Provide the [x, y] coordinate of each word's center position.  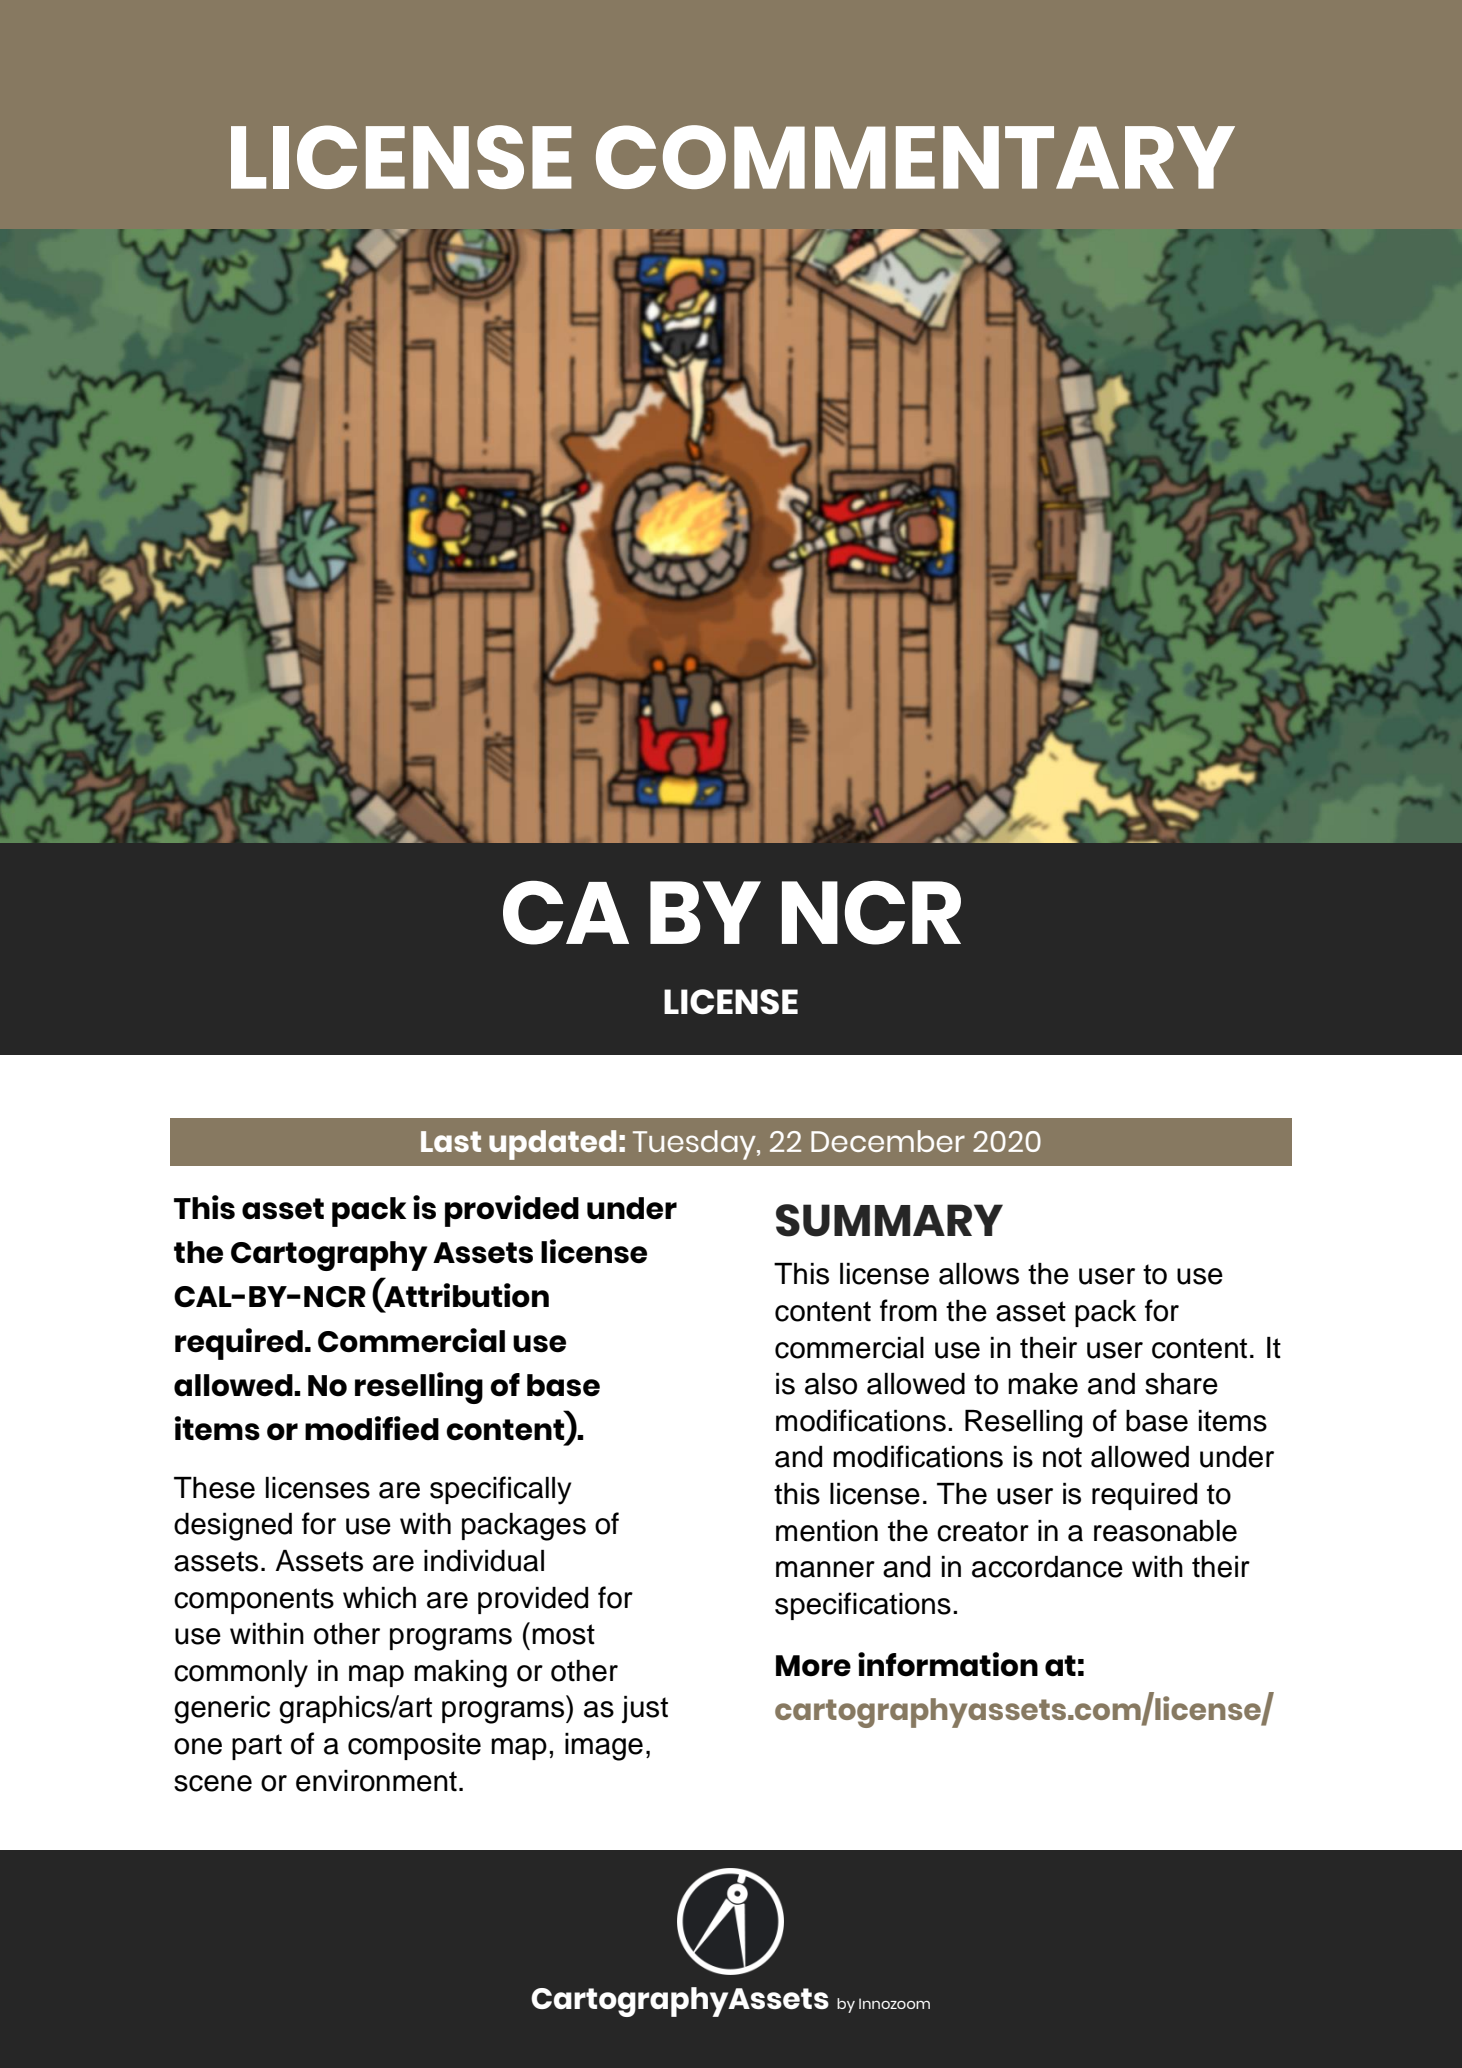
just [645, 1709]
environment [376, 1781]
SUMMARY [889, 1220]
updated [552, 1145]
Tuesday [695, 1145]
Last [451, 1141]
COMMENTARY [915, 157]
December [888, 1141]
